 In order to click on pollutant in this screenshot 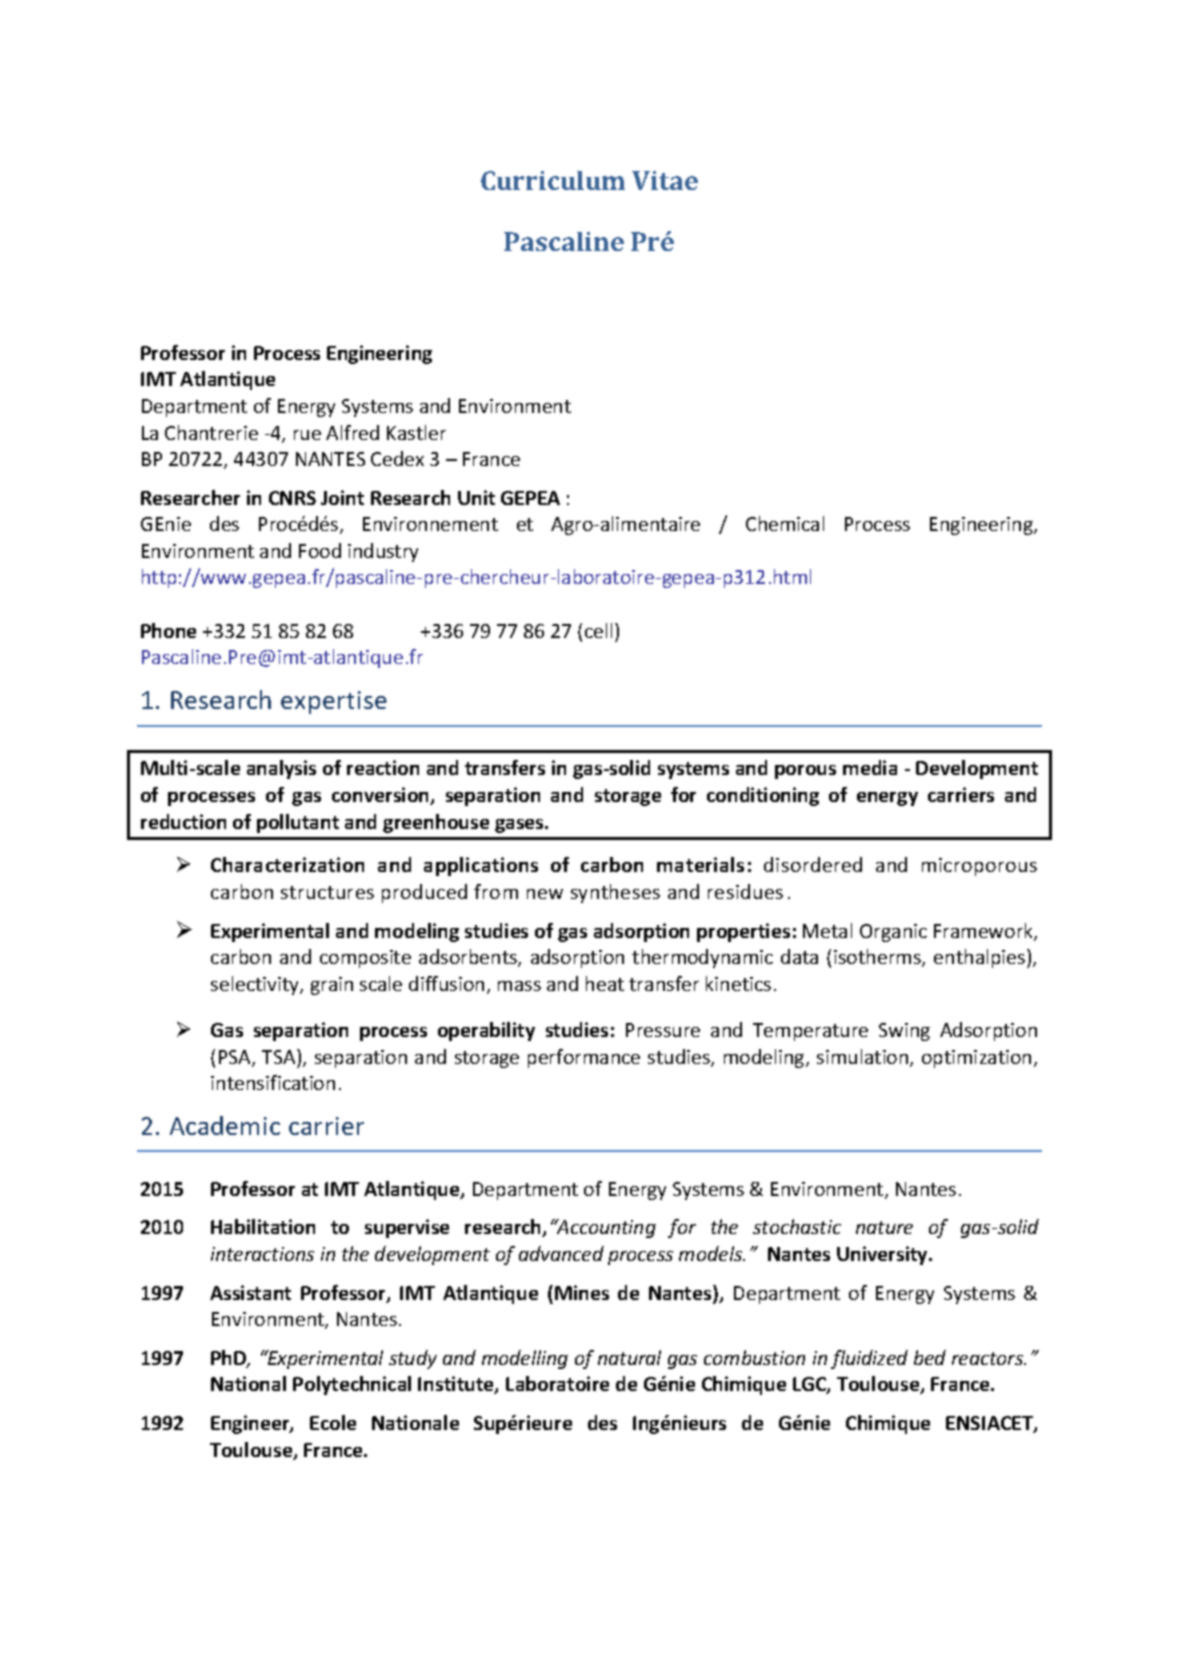, I will do `click(298, 823)`.
